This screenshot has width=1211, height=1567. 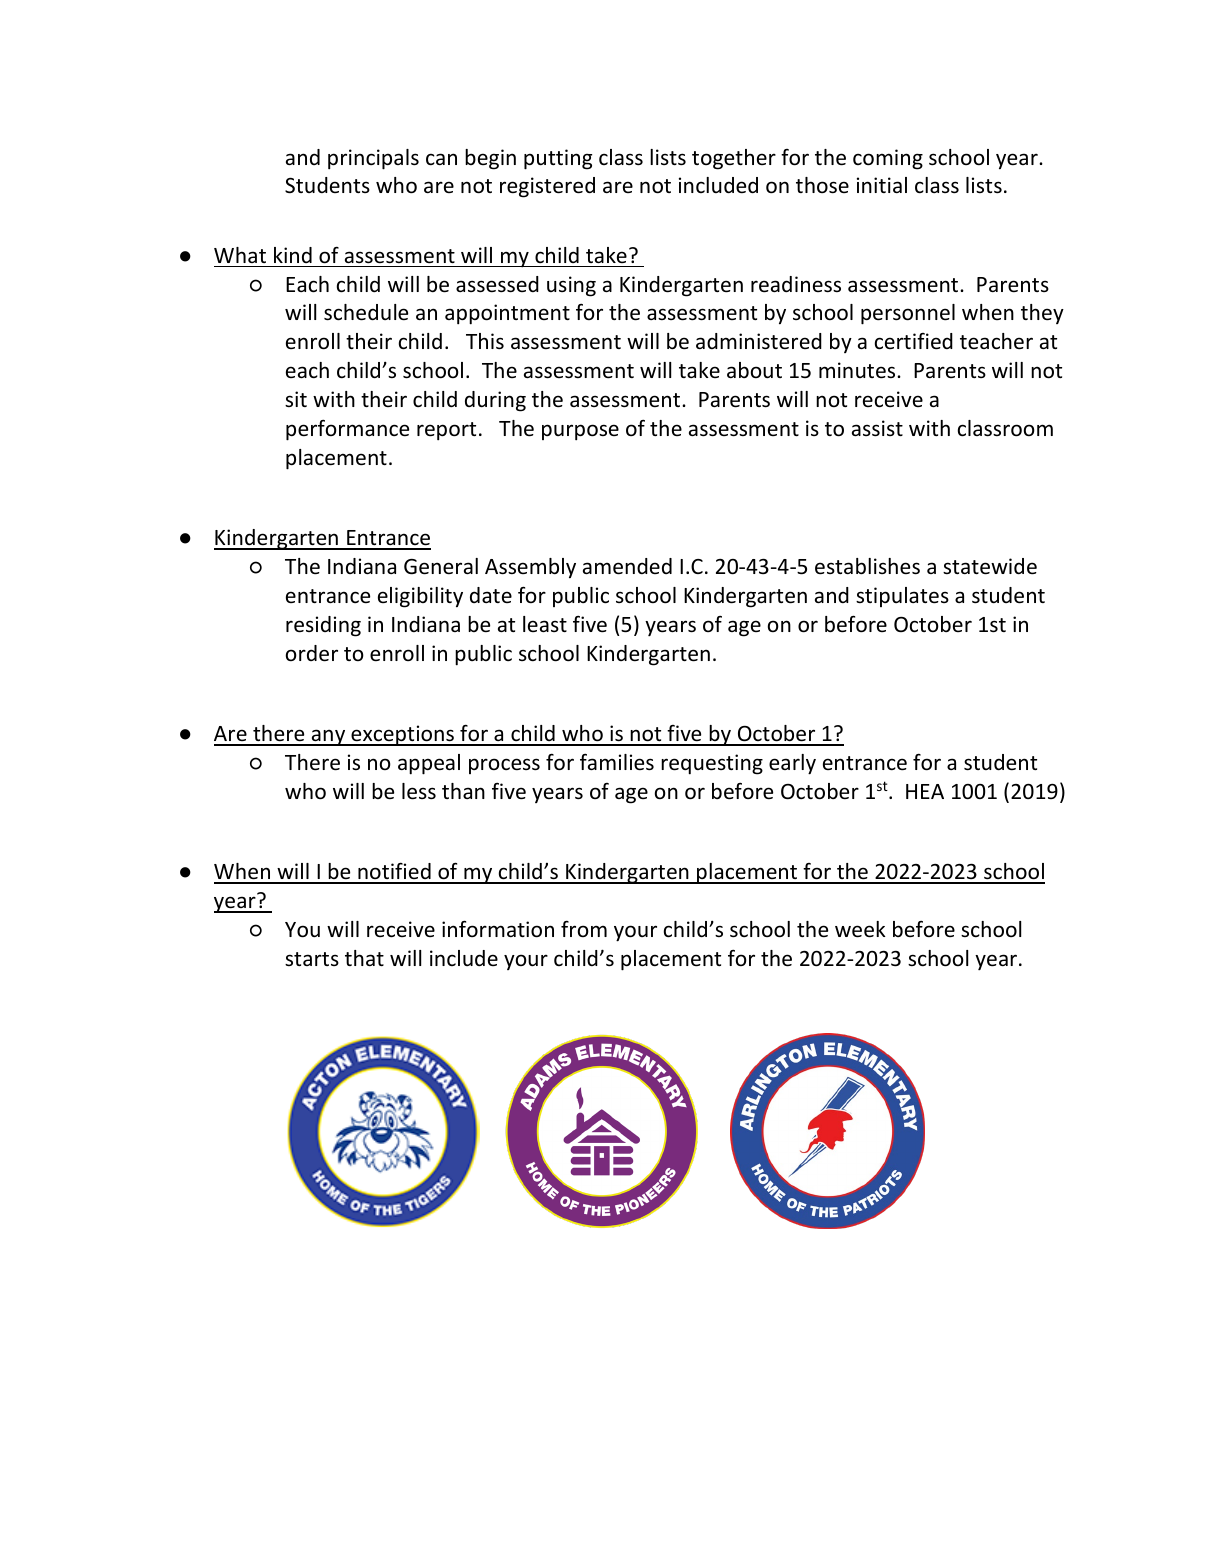 I want to click on families, so click(x=617, y=762).
